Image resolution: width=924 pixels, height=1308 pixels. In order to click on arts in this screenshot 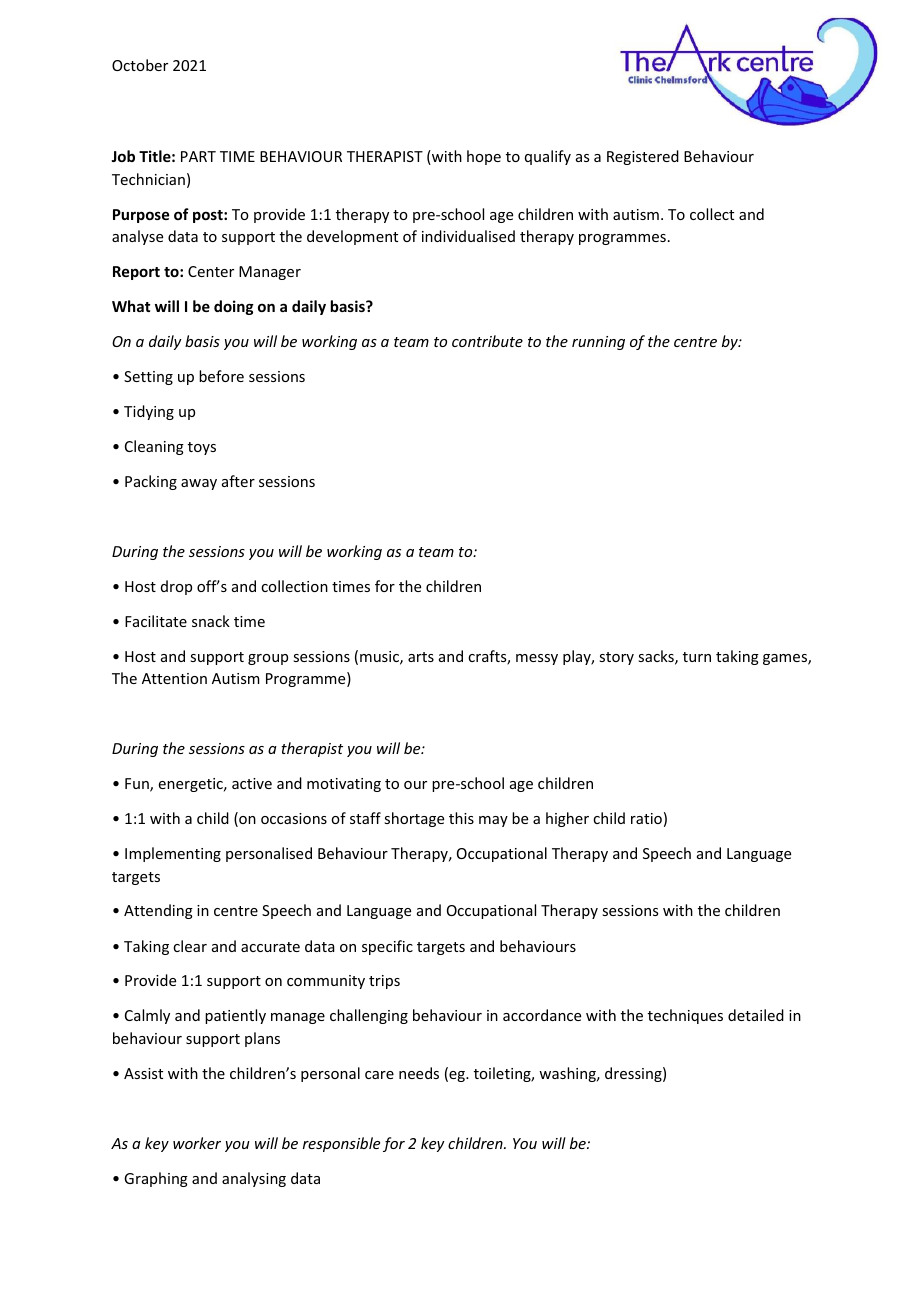, I will do `click(421, 657)`.
